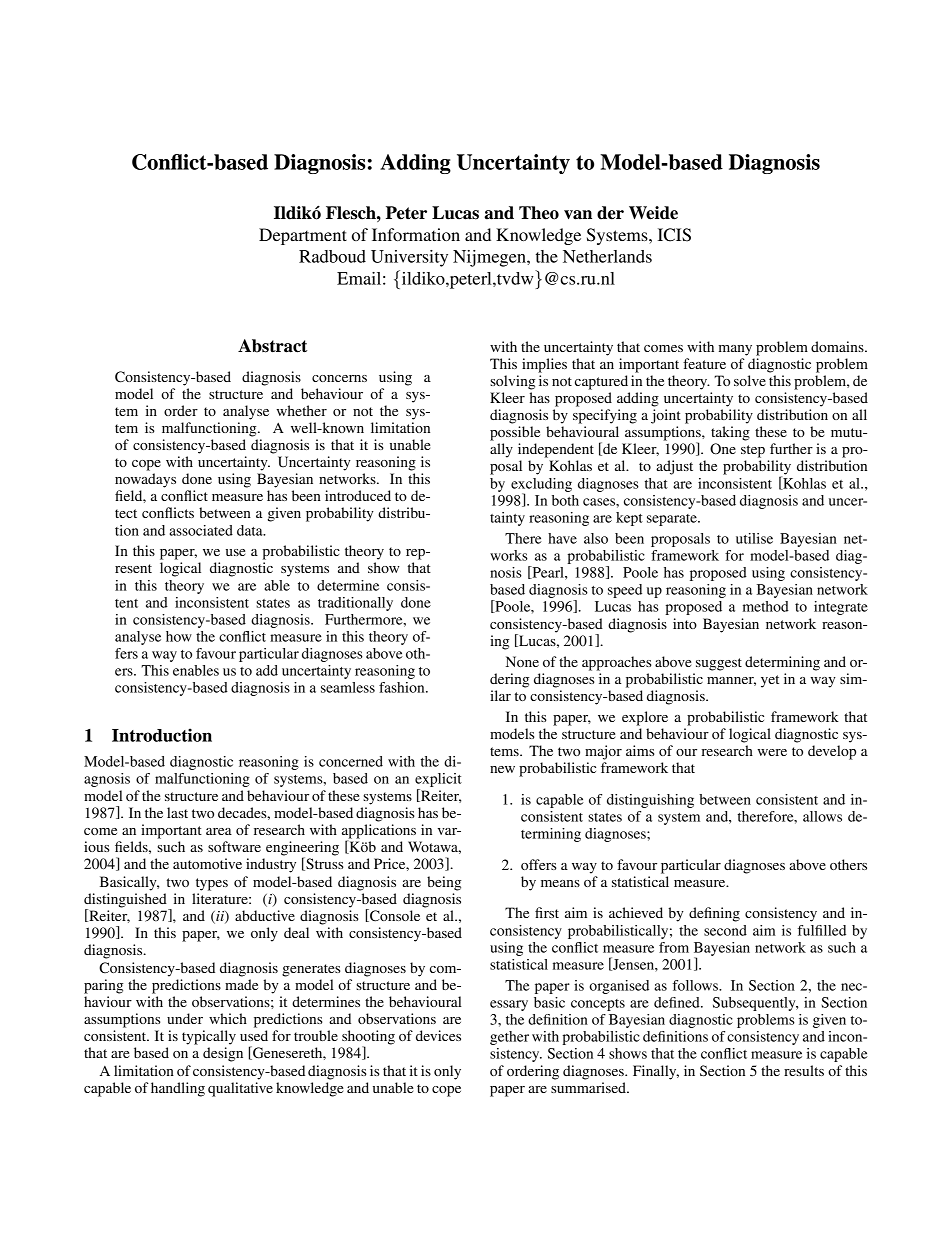 The height and width of the screenshot is (1233, 952). I want to click on None, so click(522, 661).
